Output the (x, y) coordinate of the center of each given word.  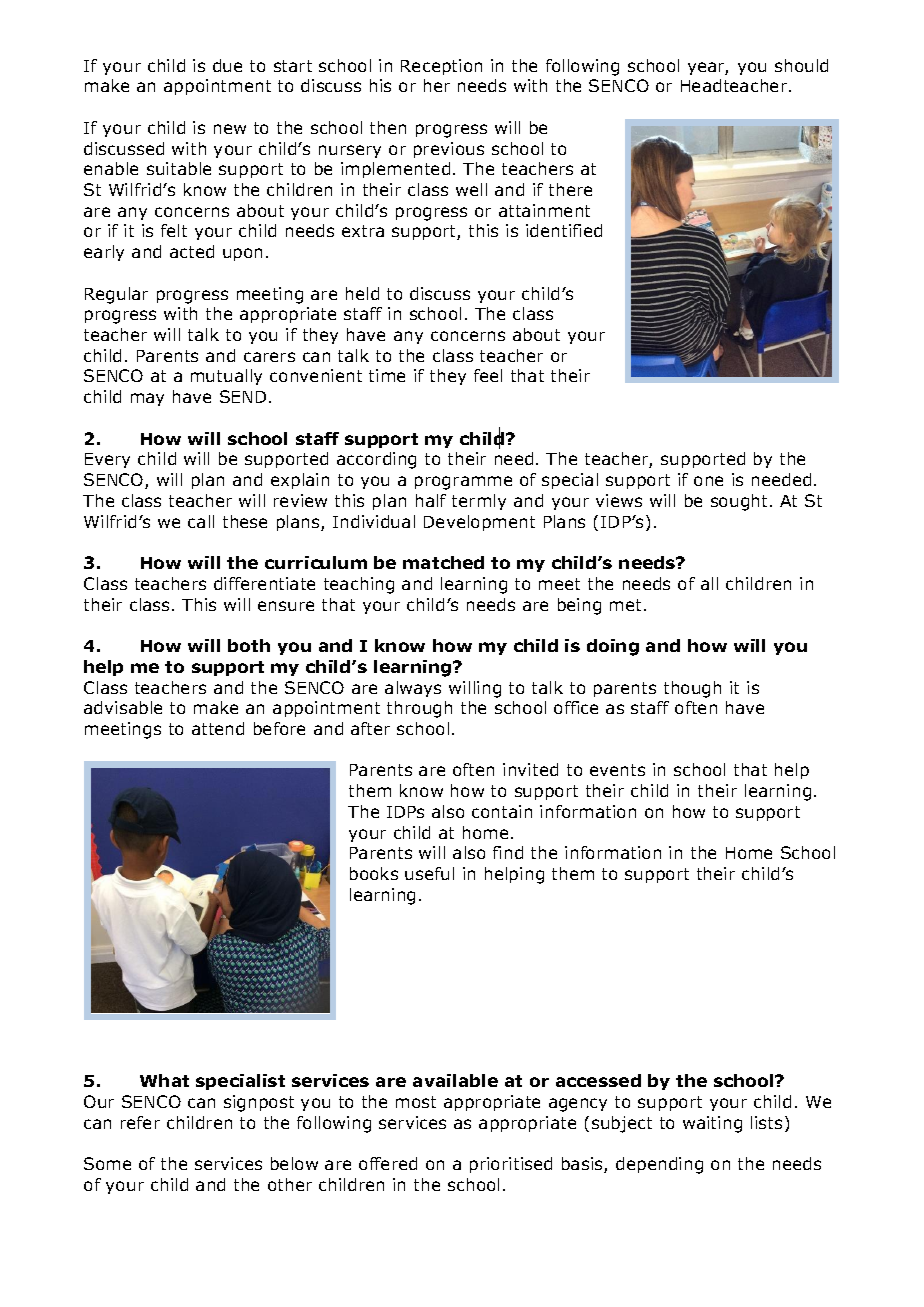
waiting (712, 1124)
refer (140, 1122)
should (801, 65)
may (147, 399)
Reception (441, 67)
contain (502, 811)
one (708, 481)
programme (463, 483)
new (230, 129)
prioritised (511, 1165)
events (617, 770)
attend (218, 728)
